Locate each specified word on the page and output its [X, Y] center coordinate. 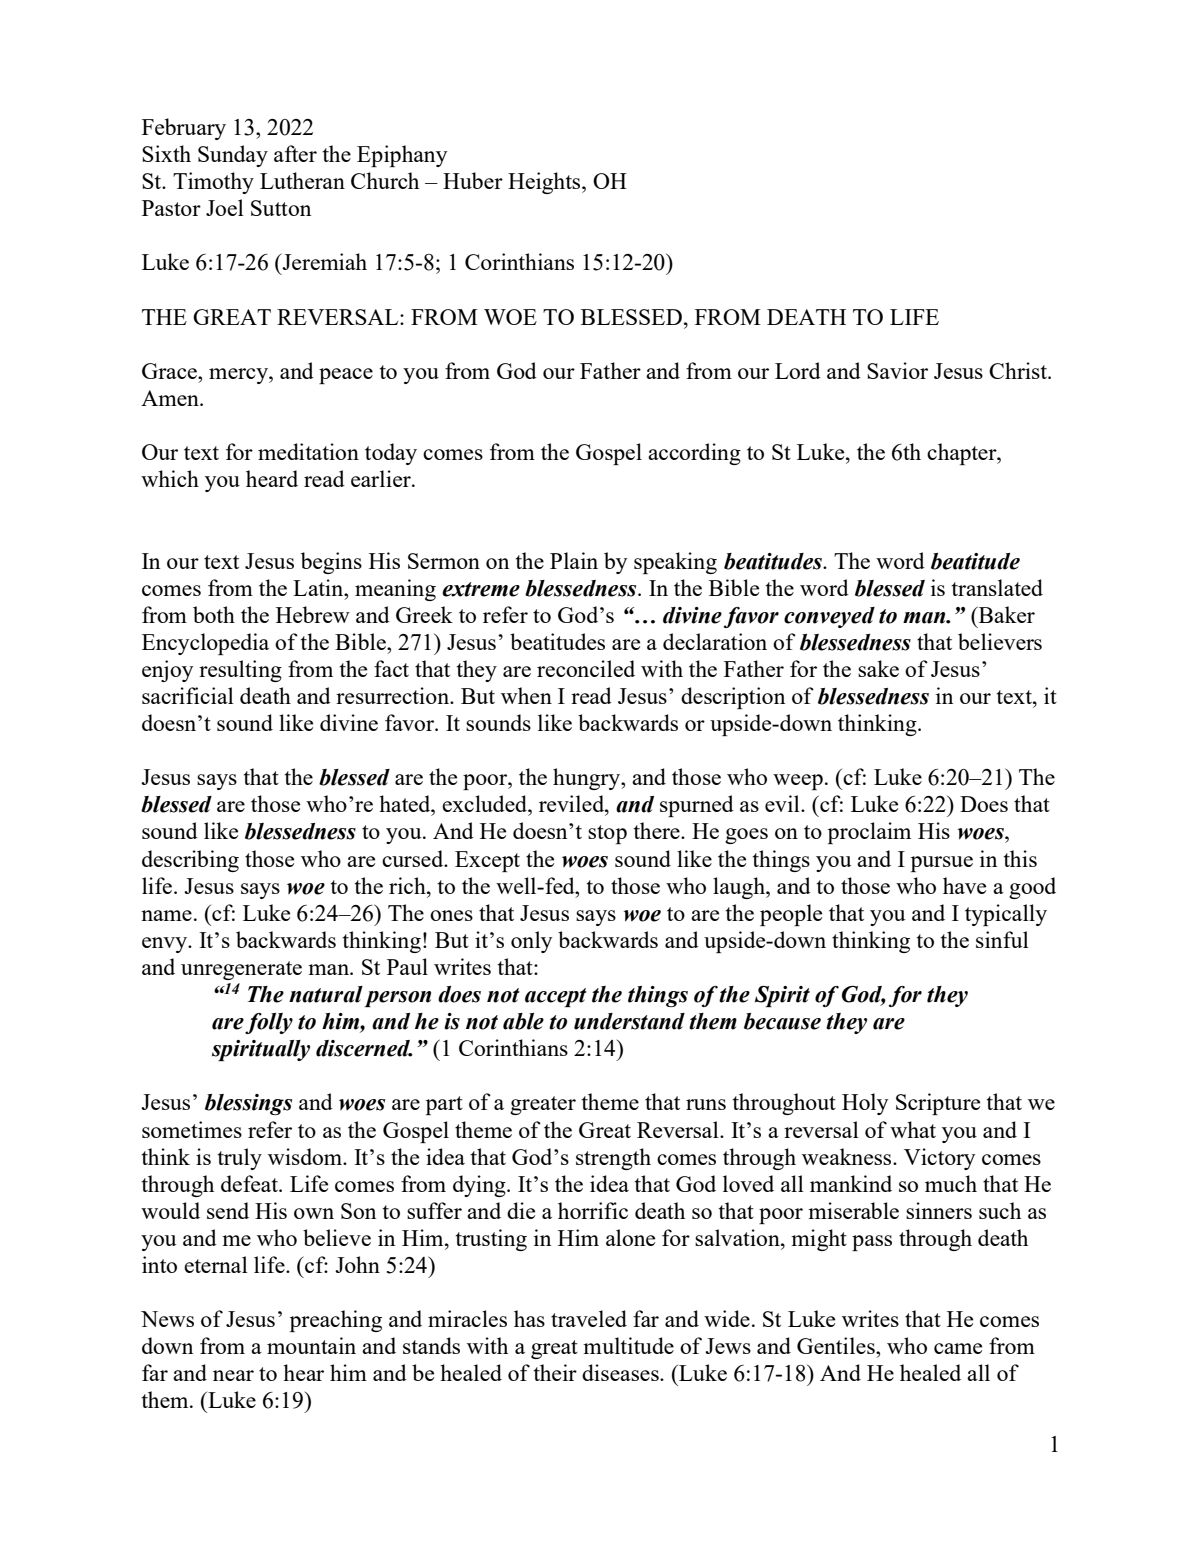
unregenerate [241, 970]
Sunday [233, 156]
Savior [897, 370]
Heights [545, 183]
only [531, 942]
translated [997, 587]
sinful [1002, 939]
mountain [311, 1345]
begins [331, 563]
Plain [574, 560]
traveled [589, 1318]
